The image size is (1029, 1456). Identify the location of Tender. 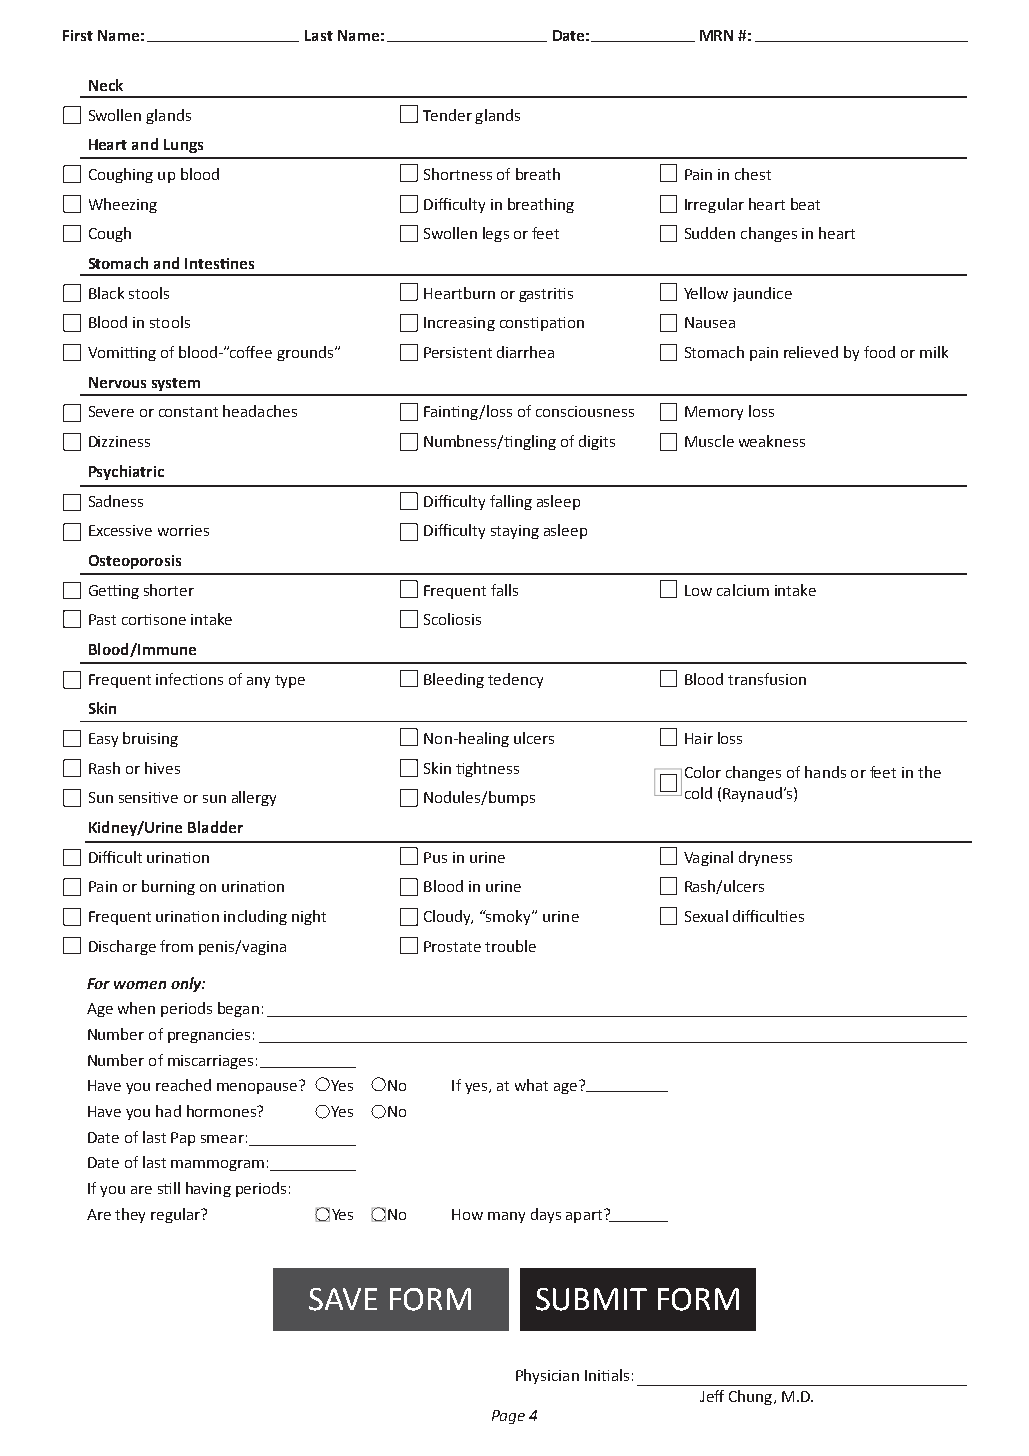
(447, 115).
